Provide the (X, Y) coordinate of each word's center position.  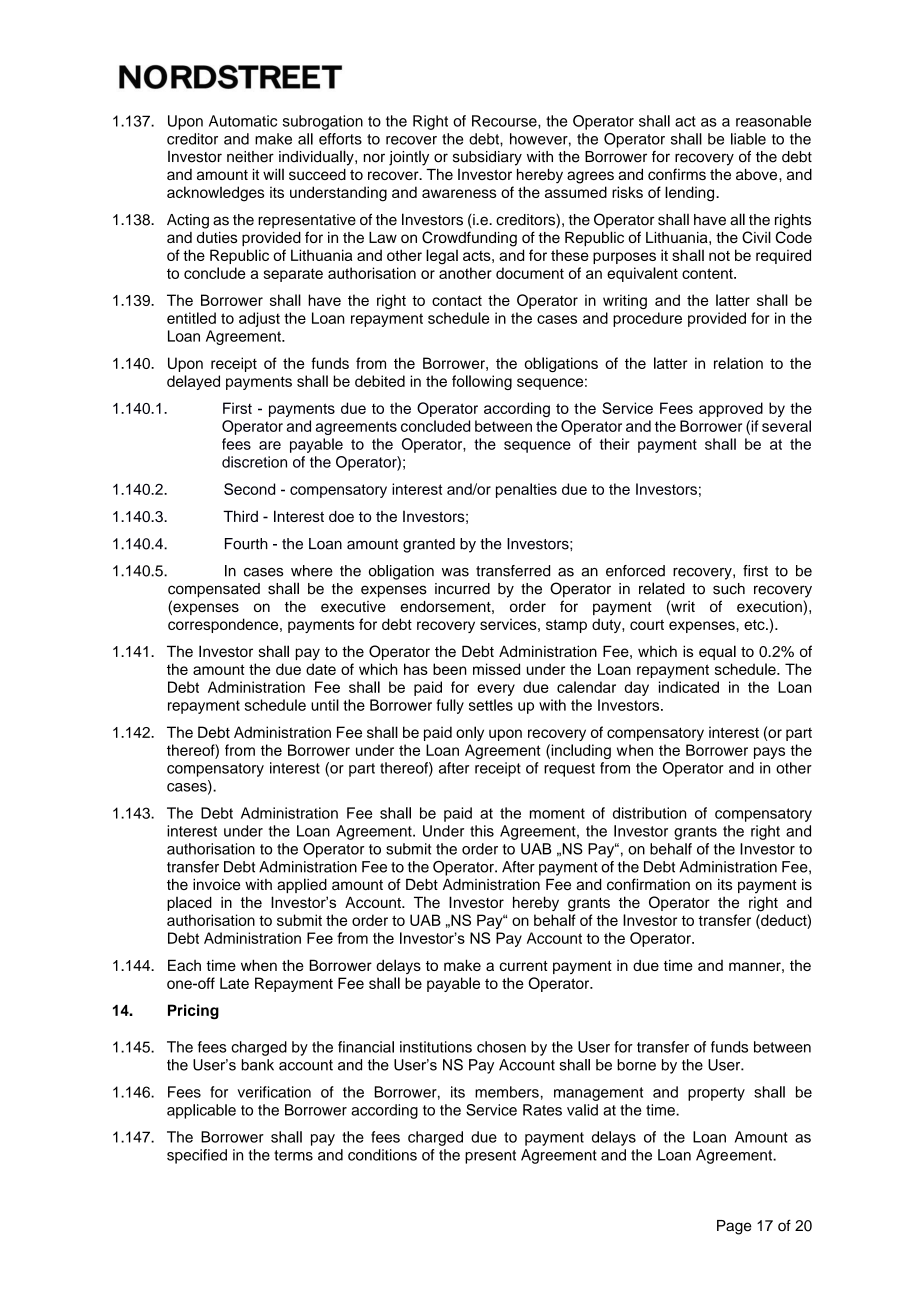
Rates (542, 1110)
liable (748, 139)
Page (734, 1227)
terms (293, 1155)
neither (250, 157)
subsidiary (487, 158)
